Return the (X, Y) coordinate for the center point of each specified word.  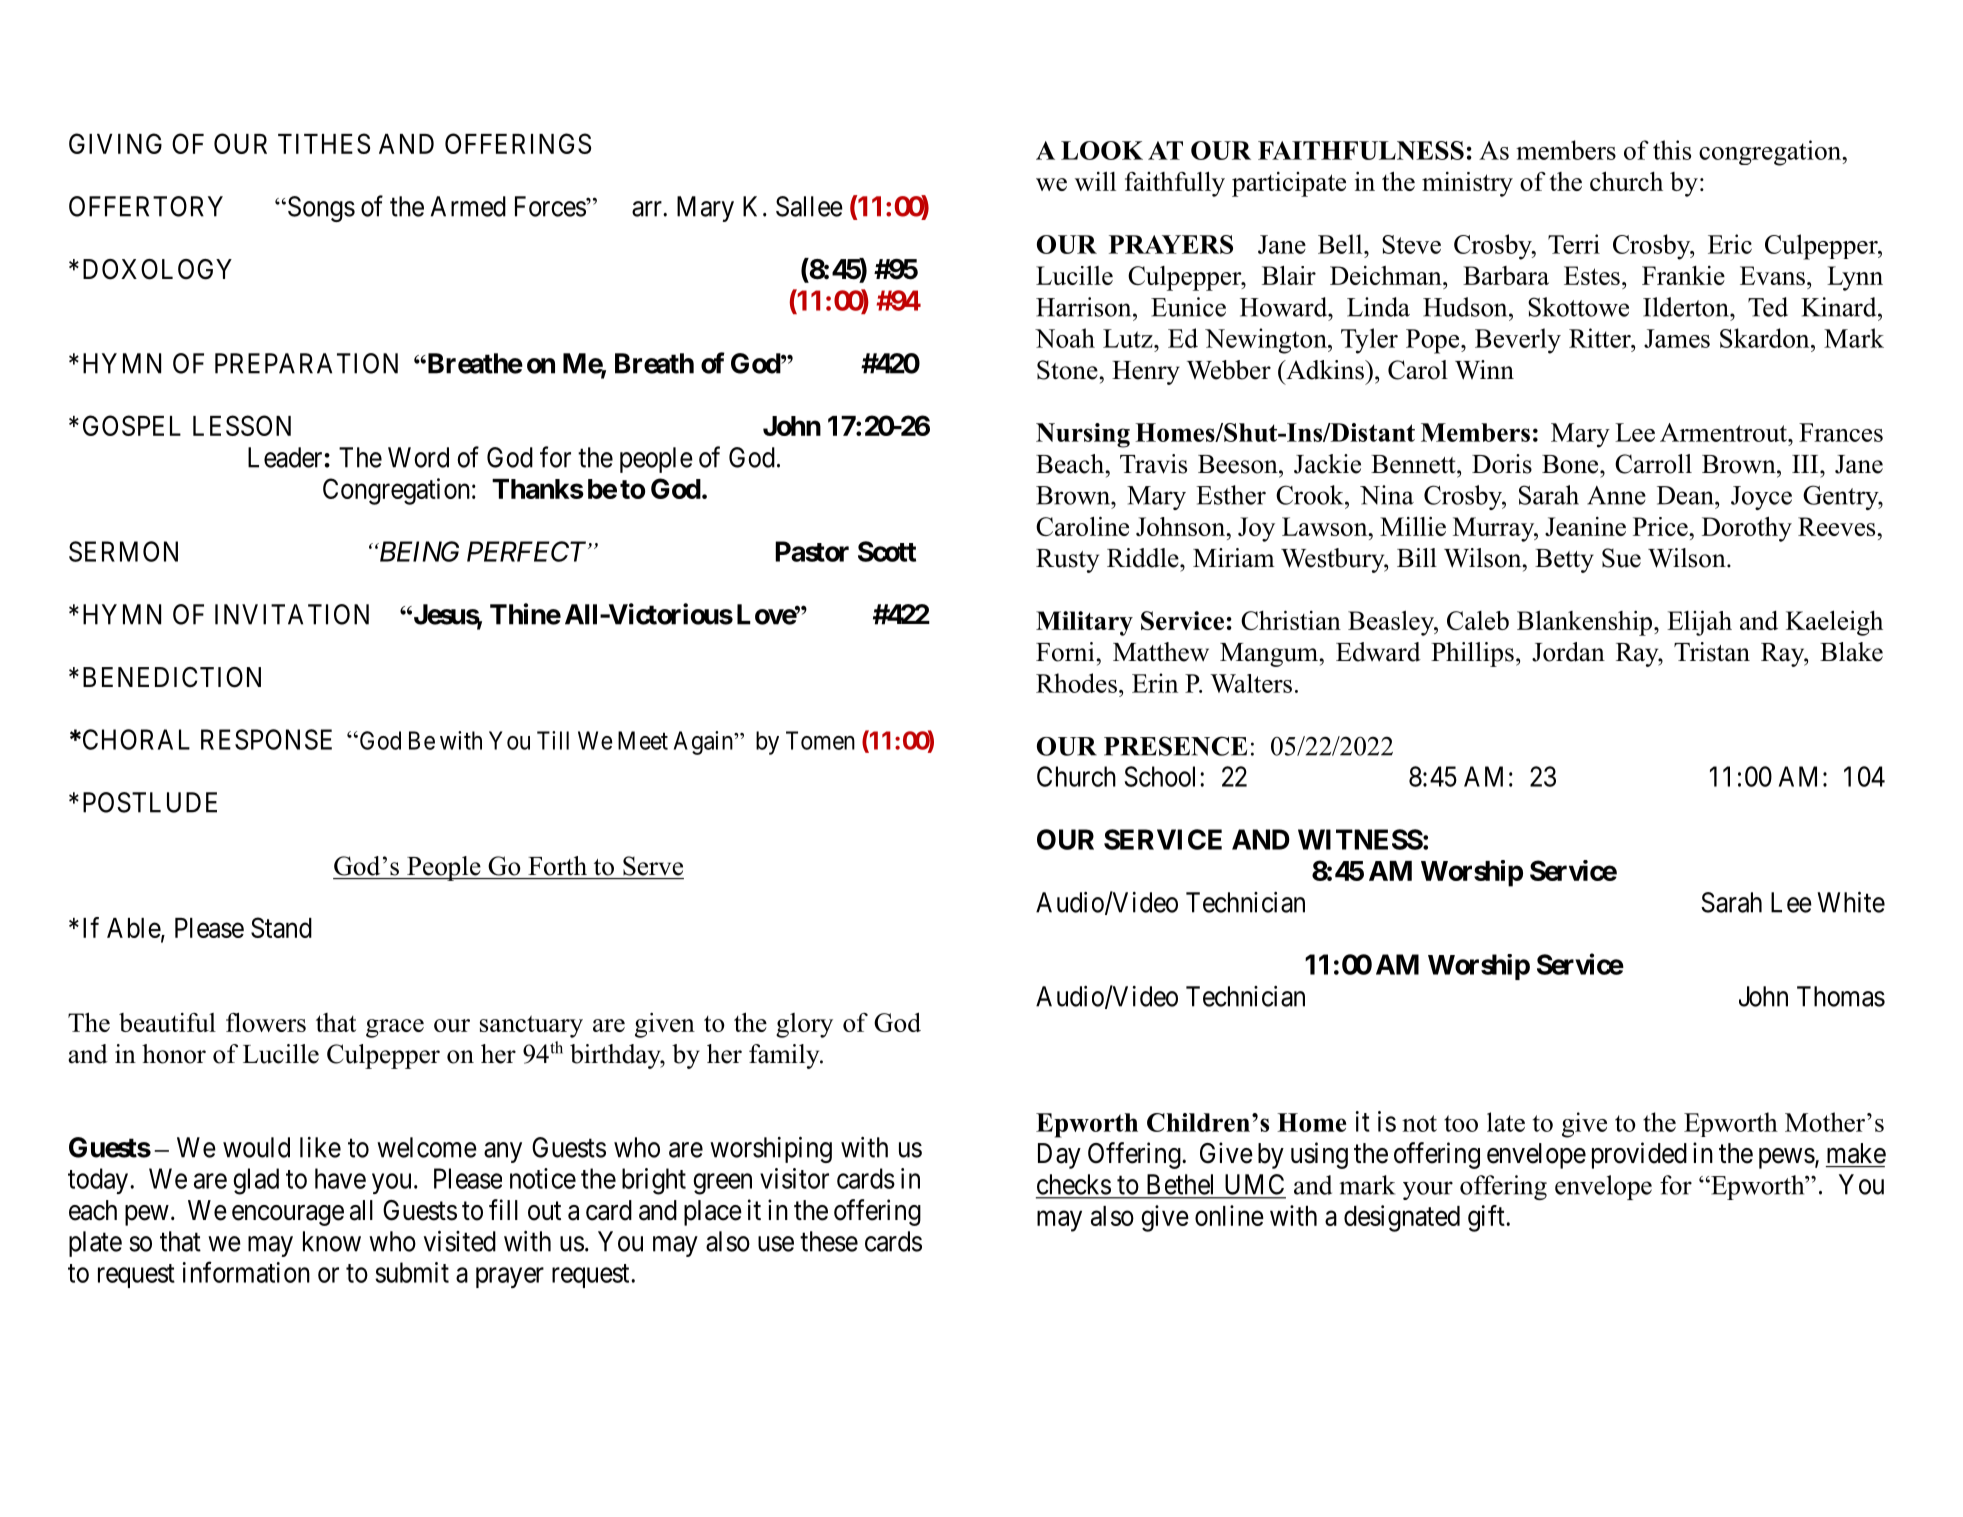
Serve (653, 866)
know (332, 1241)
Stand (281, 927)
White (1851, 902)
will (1095, 181)
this (1672, 150)
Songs (320, 209)
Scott (887, 551)
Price (1661, 526)
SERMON (123, 551)
